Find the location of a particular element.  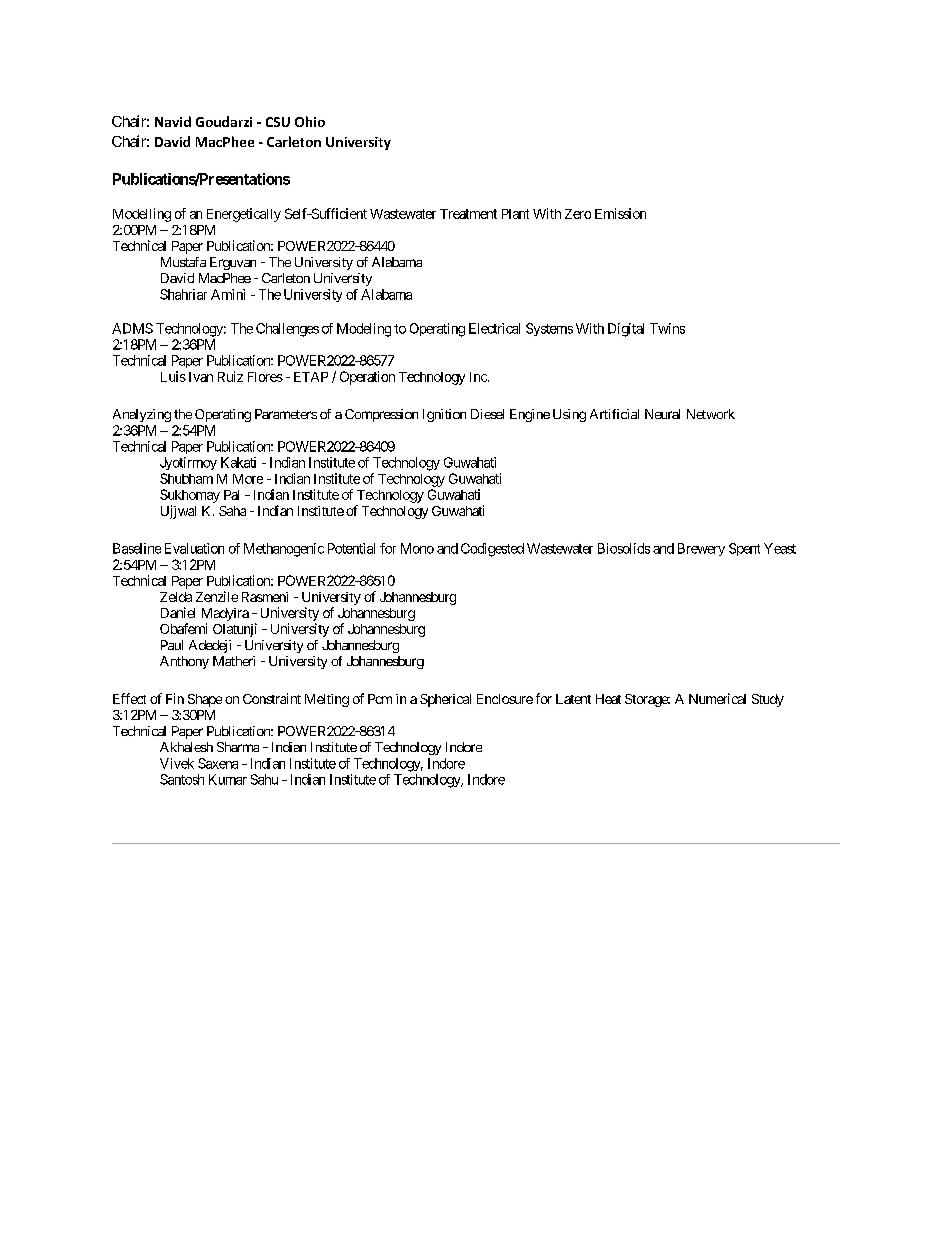

Numerical is located at coordinates (717, 698).
